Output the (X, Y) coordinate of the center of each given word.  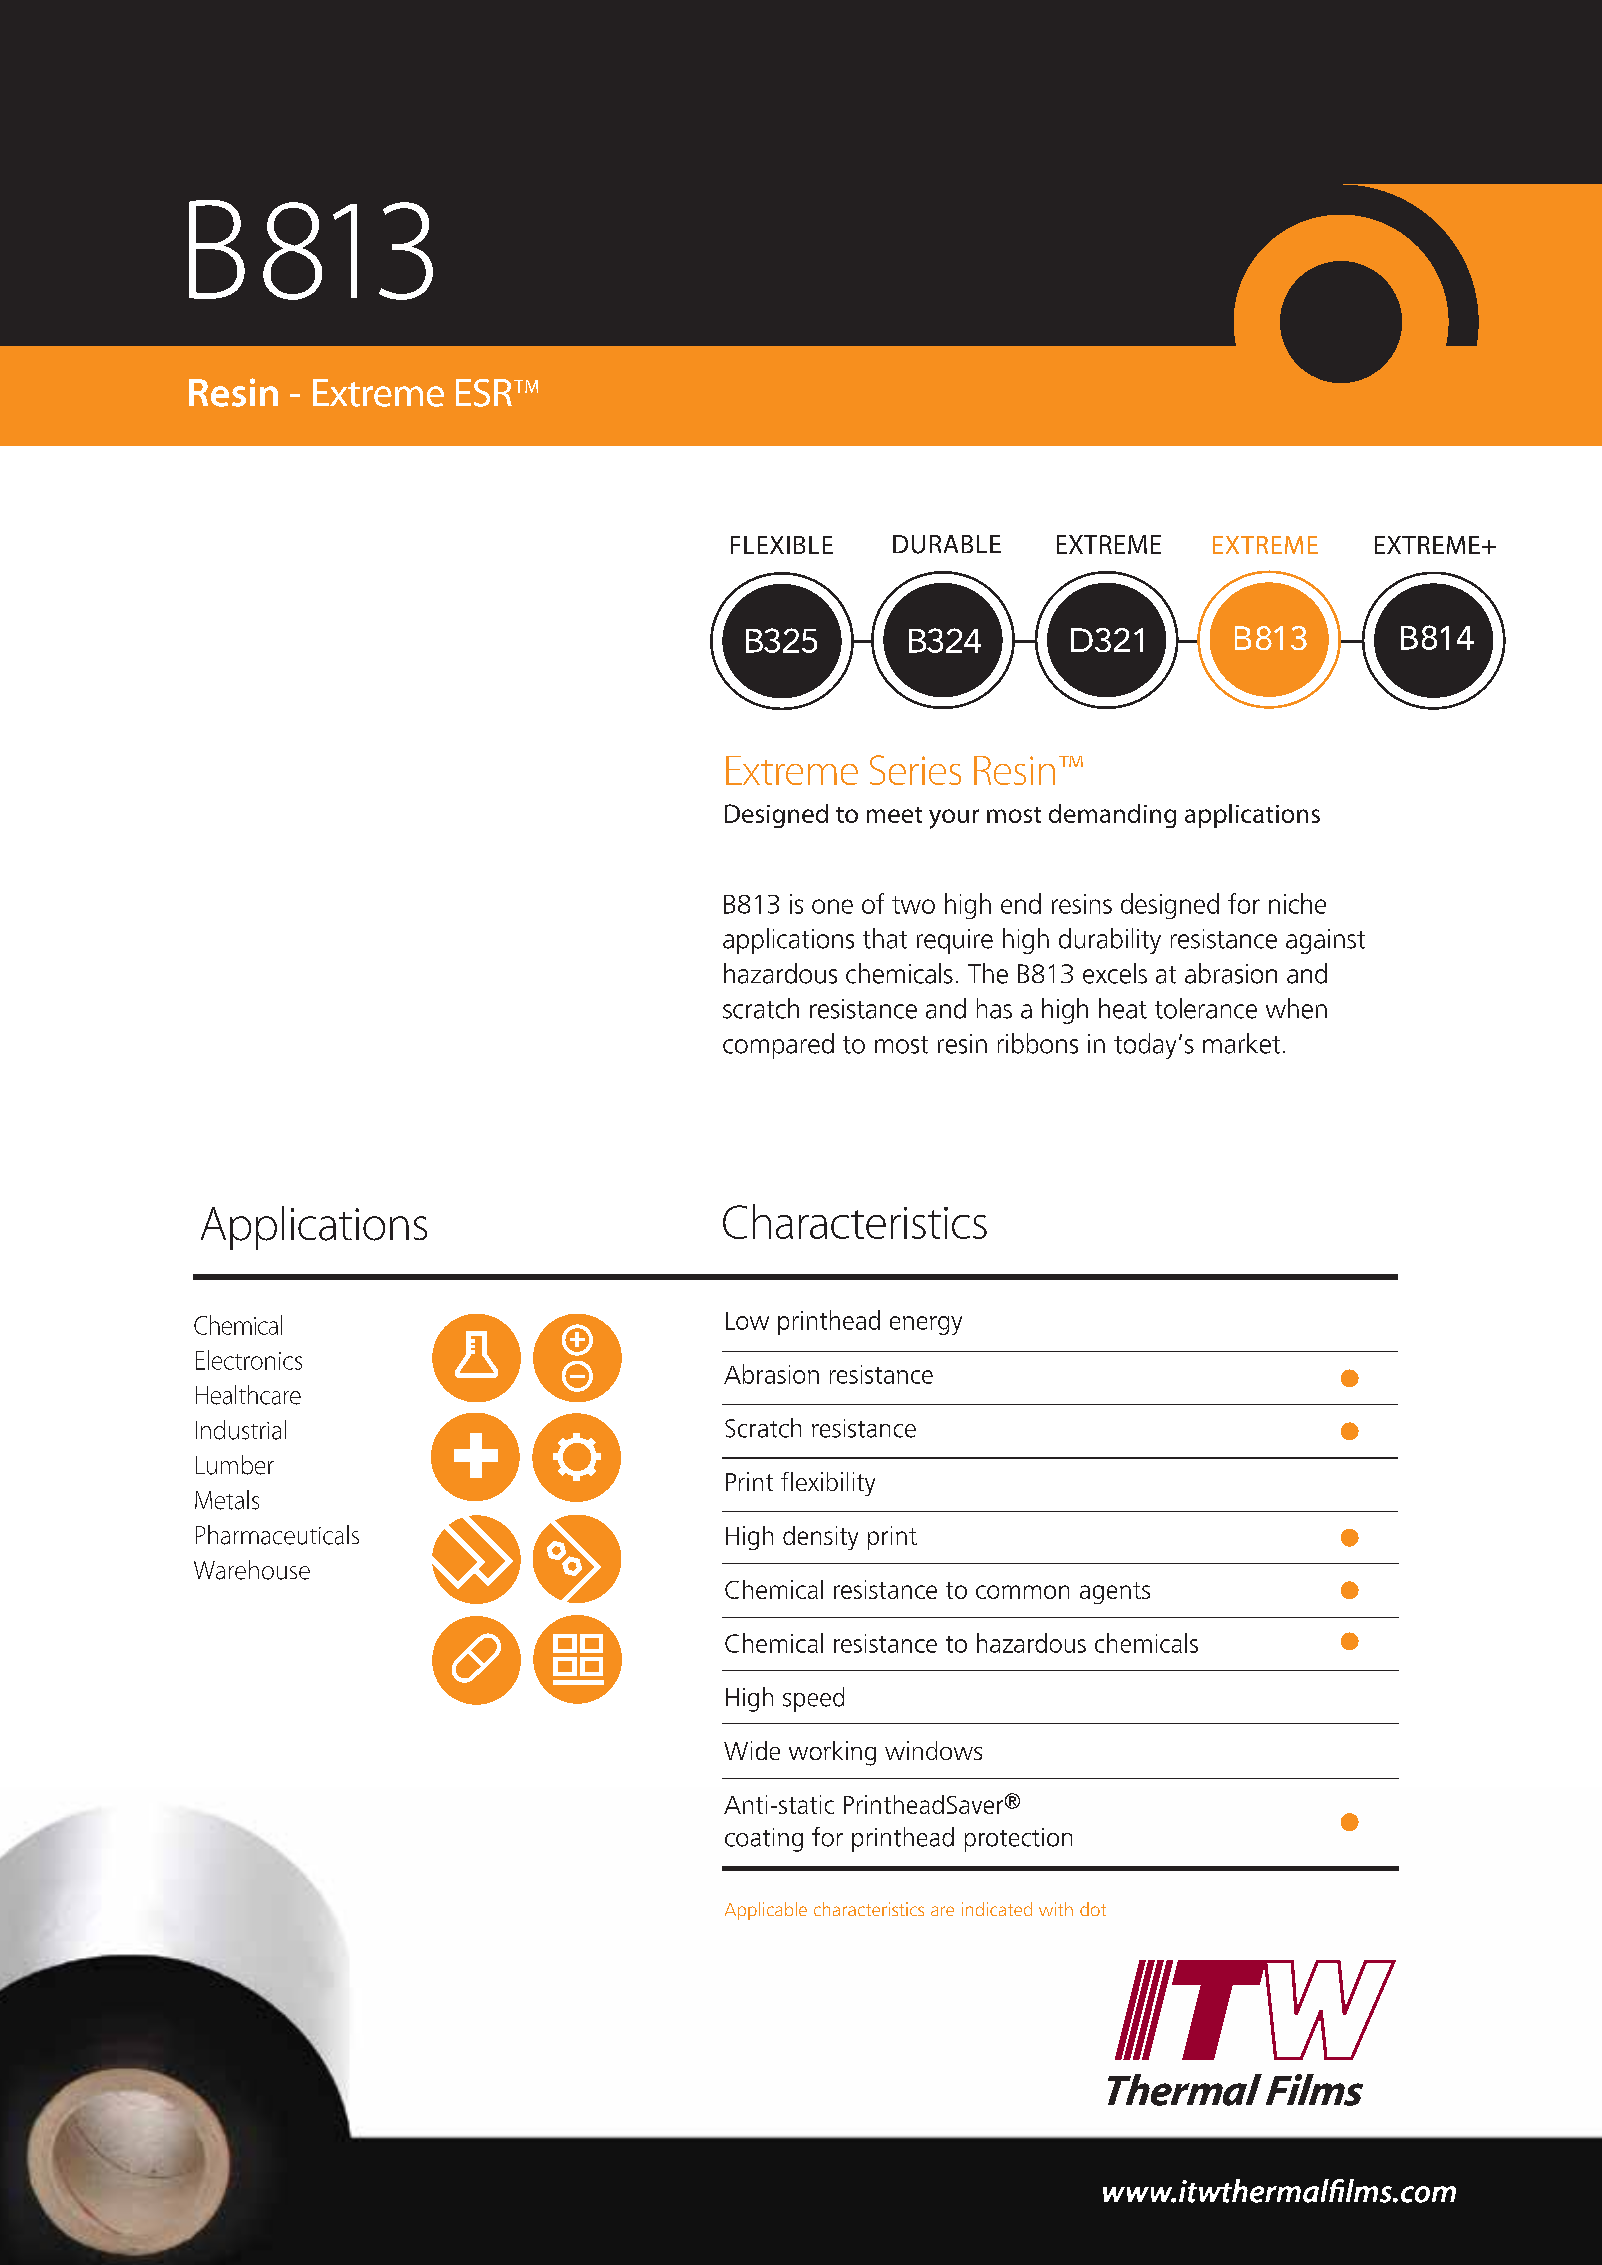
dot (1093, 1909)
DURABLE (947, 544)
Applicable (766, 1911)
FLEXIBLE (782, 545)
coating (764, 1840)
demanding (1112, 816)
